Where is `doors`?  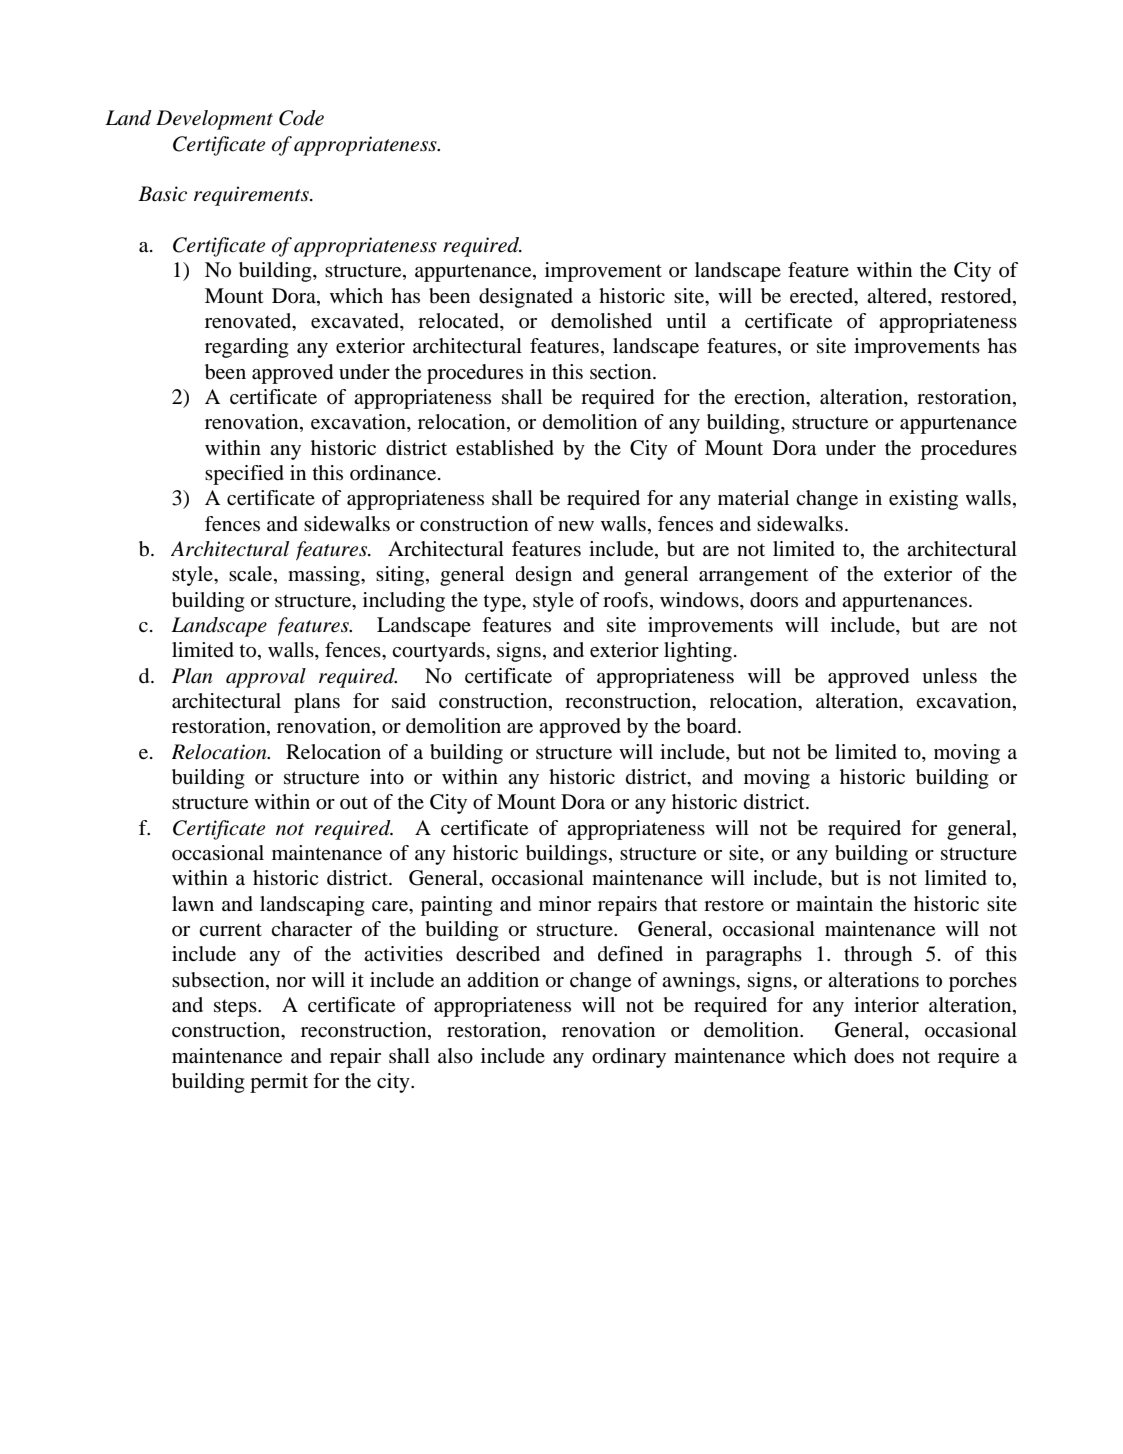 doors is located at coordinates (774, 600).
